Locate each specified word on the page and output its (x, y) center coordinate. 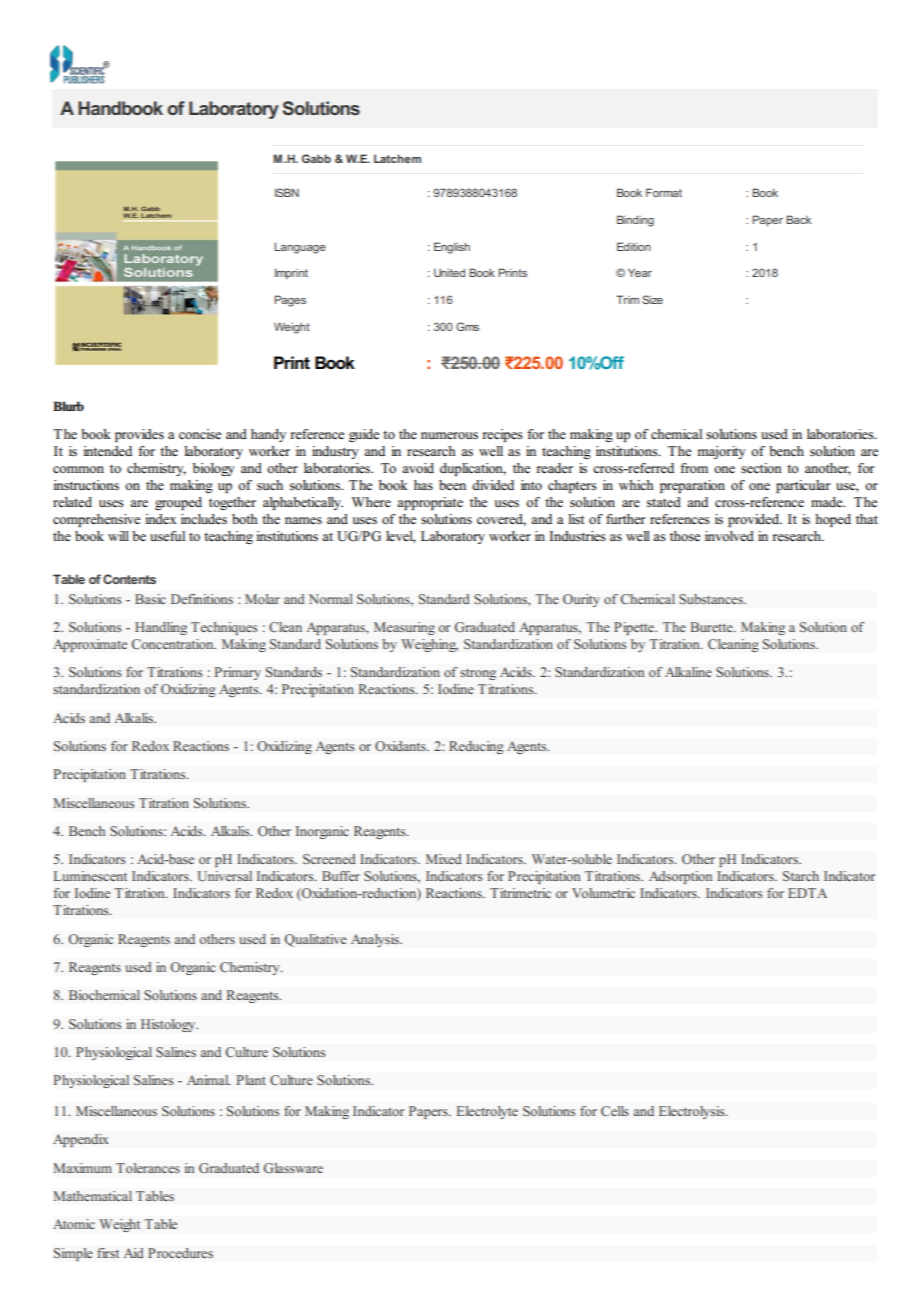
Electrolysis (693, 1112)
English (452, 248)
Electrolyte (487, 1112)
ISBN (287, 192)
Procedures (180, 1253)
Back (798, 219)
